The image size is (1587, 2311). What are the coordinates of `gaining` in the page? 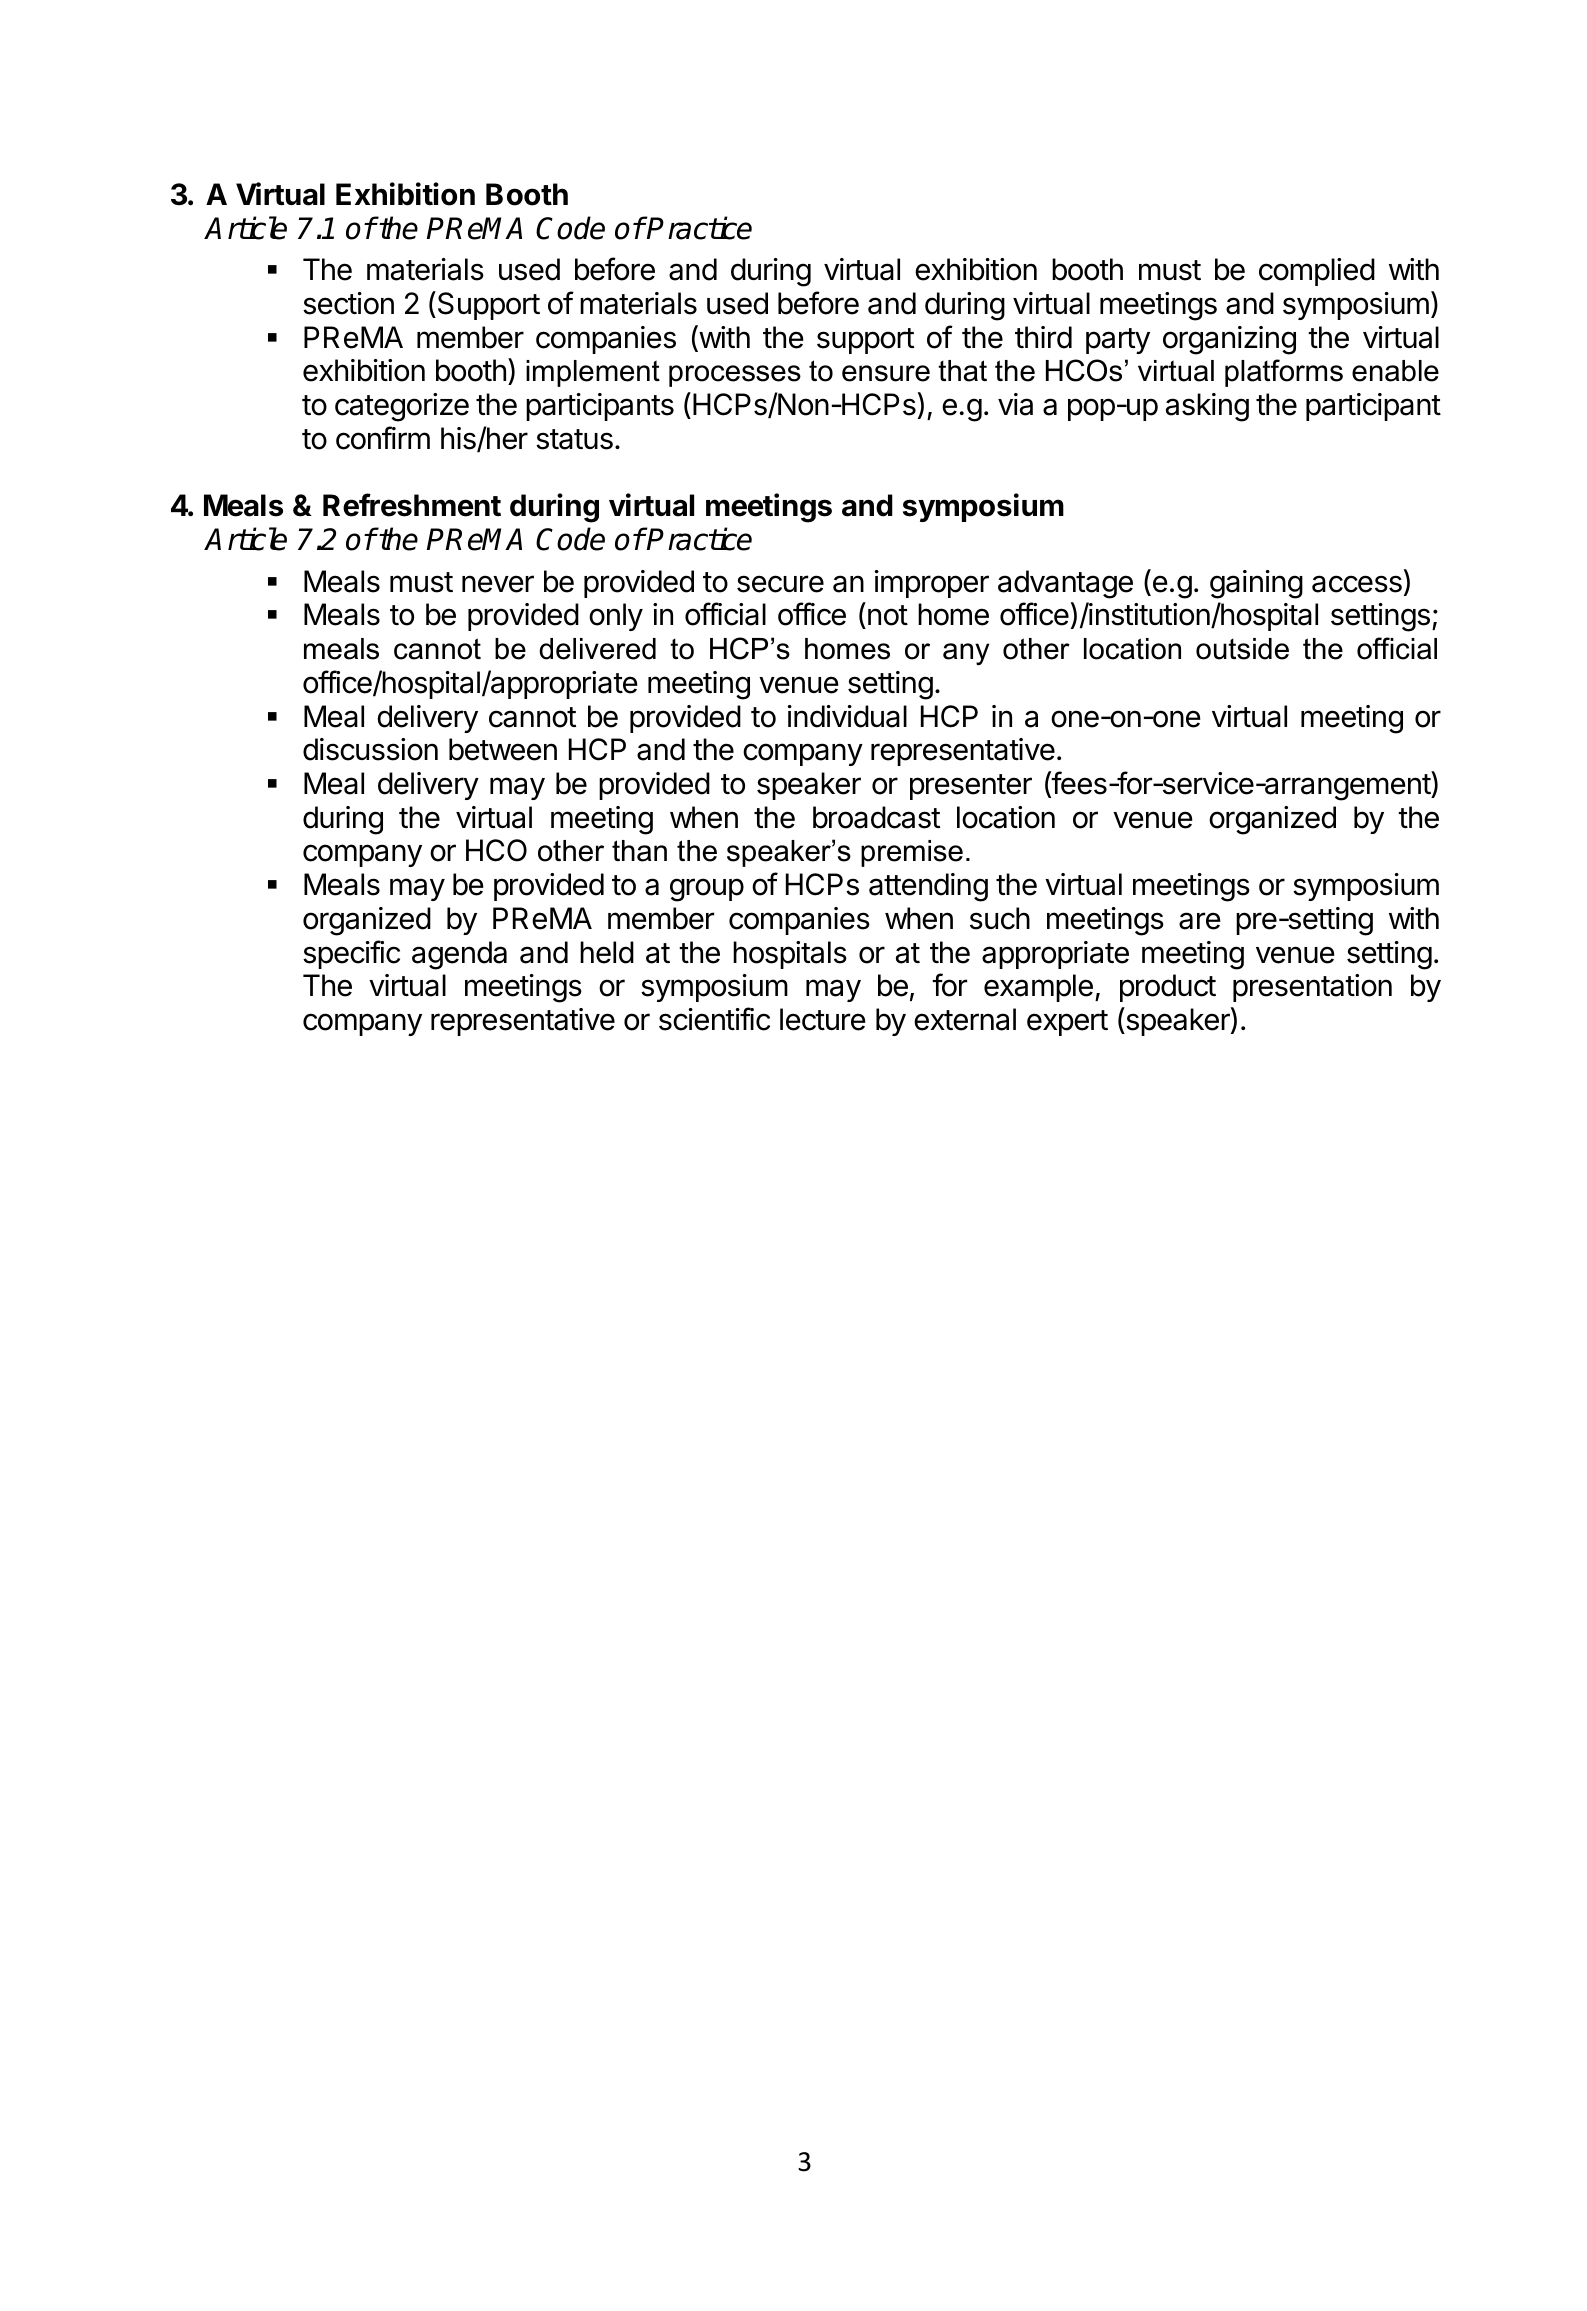 It's located at (1256, 584).
